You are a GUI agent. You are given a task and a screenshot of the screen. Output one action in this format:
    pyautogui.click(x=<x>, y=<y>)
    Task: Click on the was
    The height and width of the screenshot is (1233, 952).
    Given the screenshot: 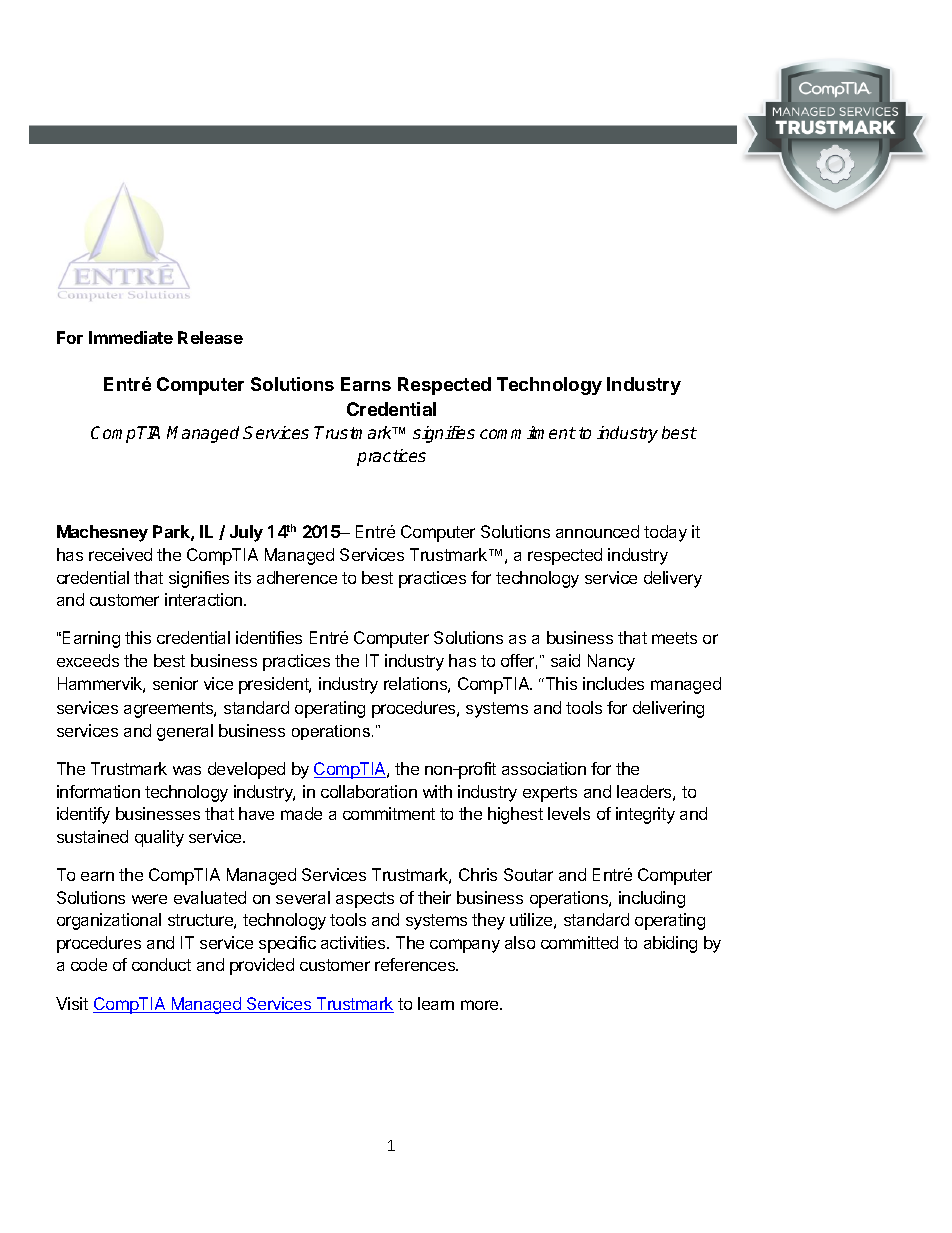 What is the action you would take?
    pyautogui.click(x=187, y=770)
